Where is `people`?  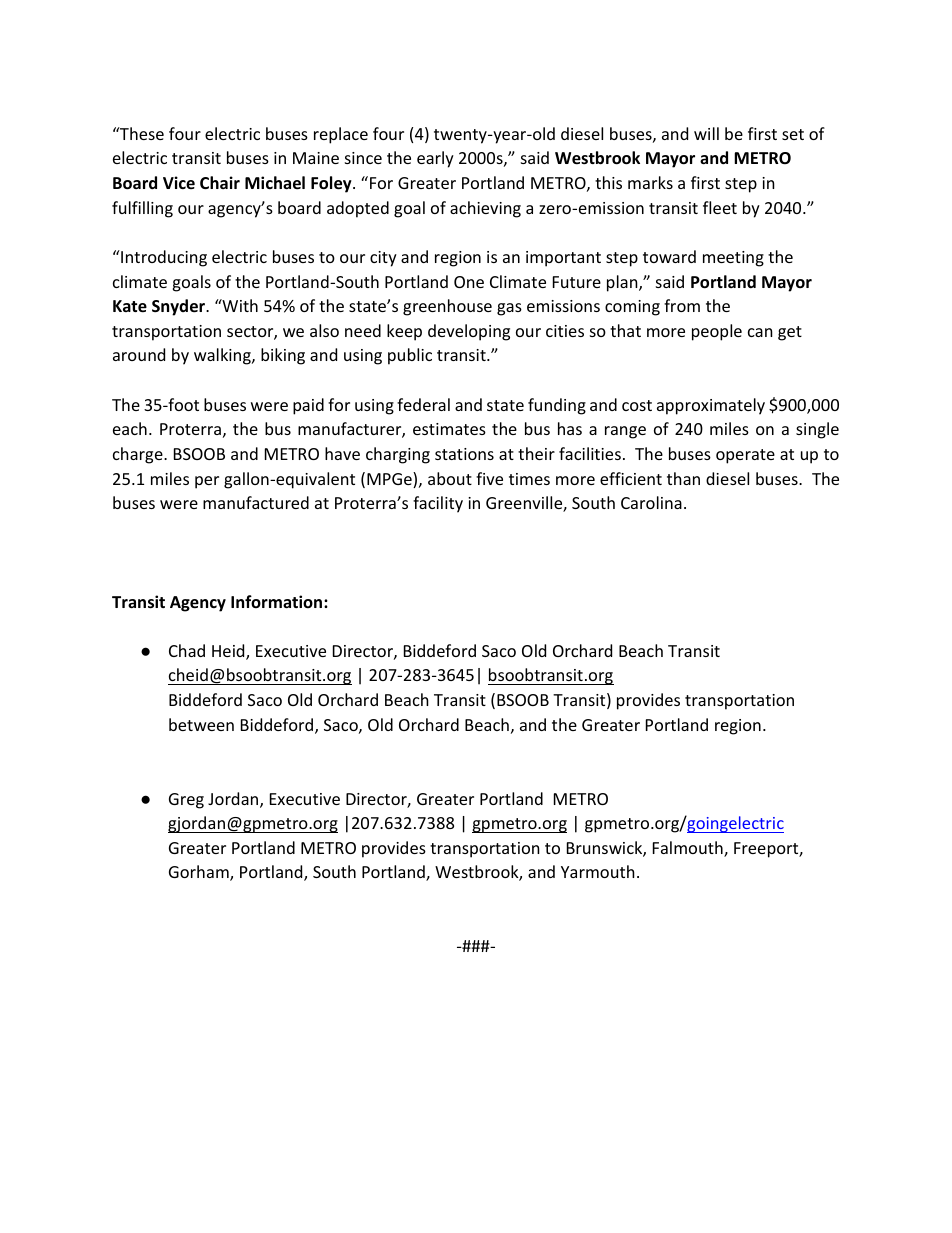 people is located at coordinates (717, 332).
